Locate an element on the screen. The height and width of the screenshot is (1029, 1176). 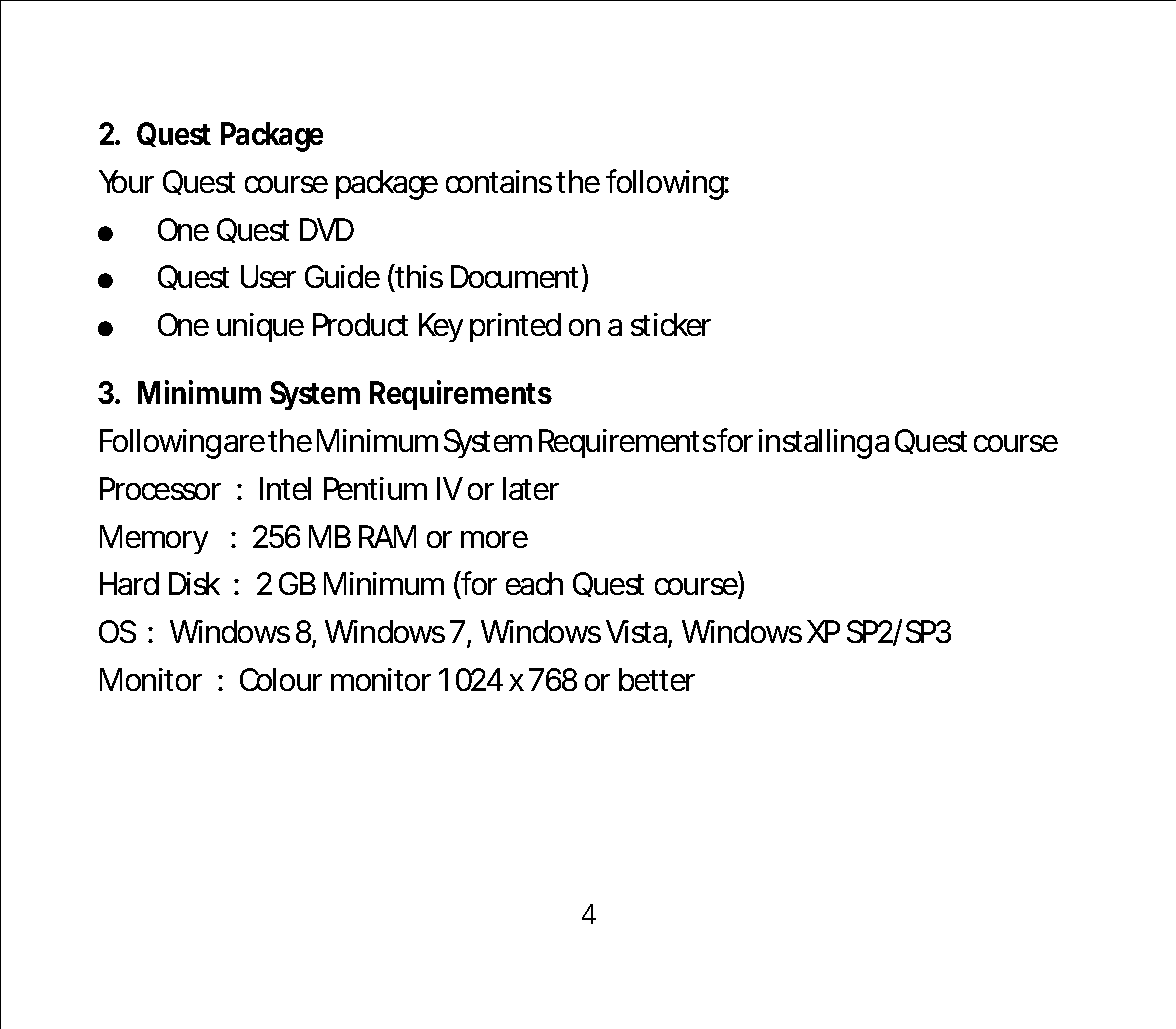
Your is located at coordinates (126, 181).
